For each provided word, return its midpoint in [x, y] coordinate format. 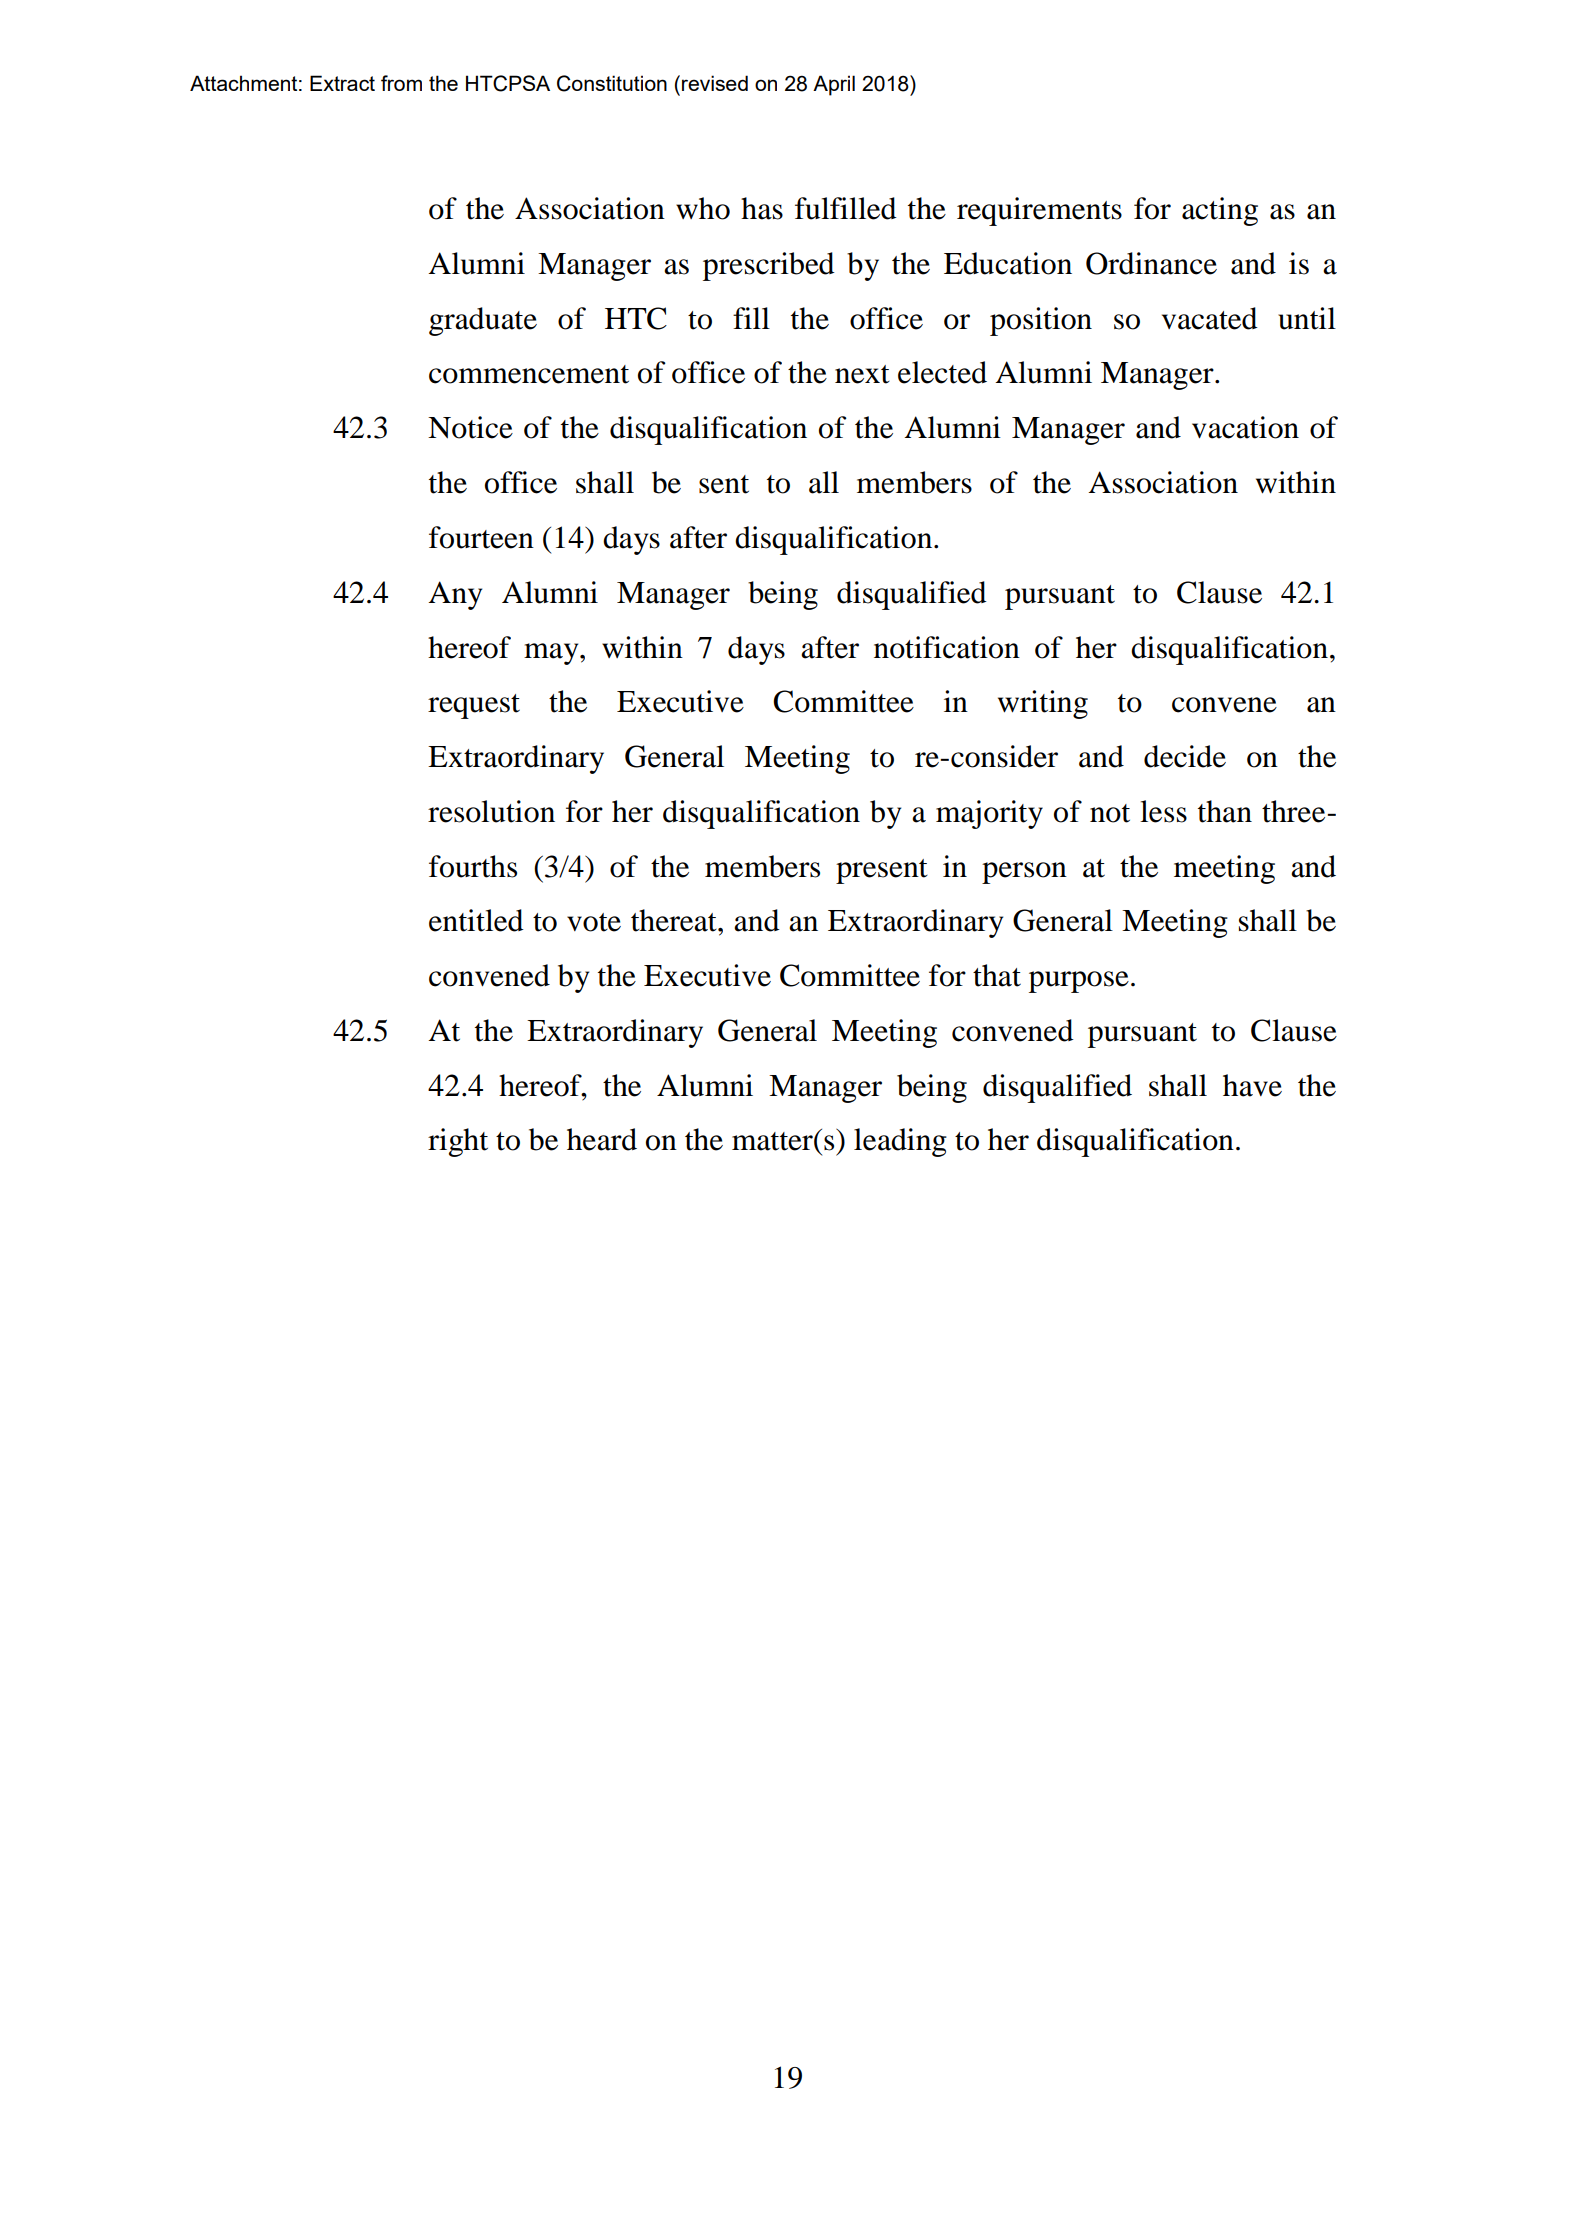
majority [989, 814]
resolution [491, 811]
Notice [470, 427]
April [834, 85]
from [401, 83]
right [458, 1142]
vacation [1245, 427]
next [862, 374]
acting [1220, 211]
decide [1185, 756]
